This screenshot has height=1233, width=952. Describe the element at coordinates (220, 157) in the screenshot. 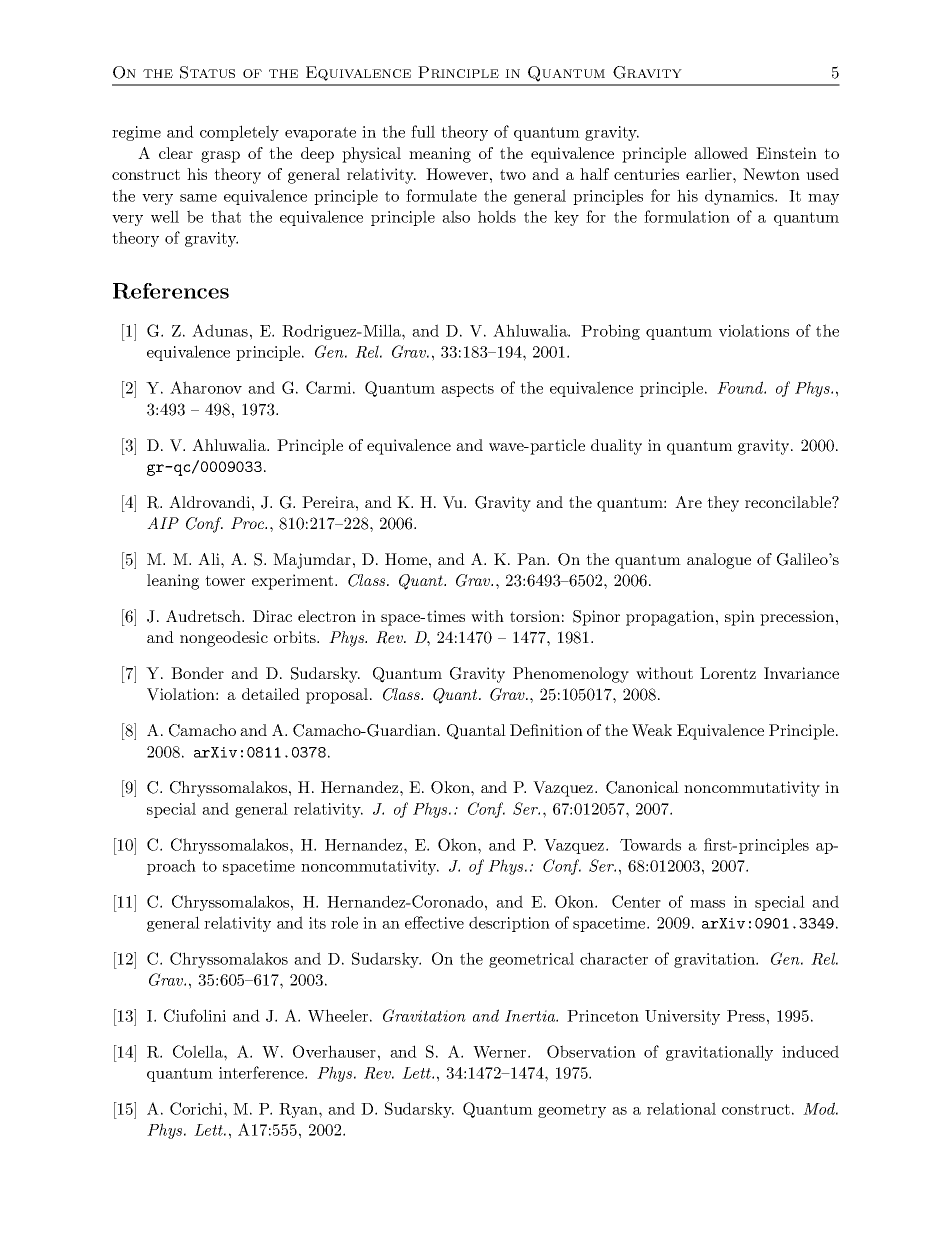

I see `grasp` at that location.
